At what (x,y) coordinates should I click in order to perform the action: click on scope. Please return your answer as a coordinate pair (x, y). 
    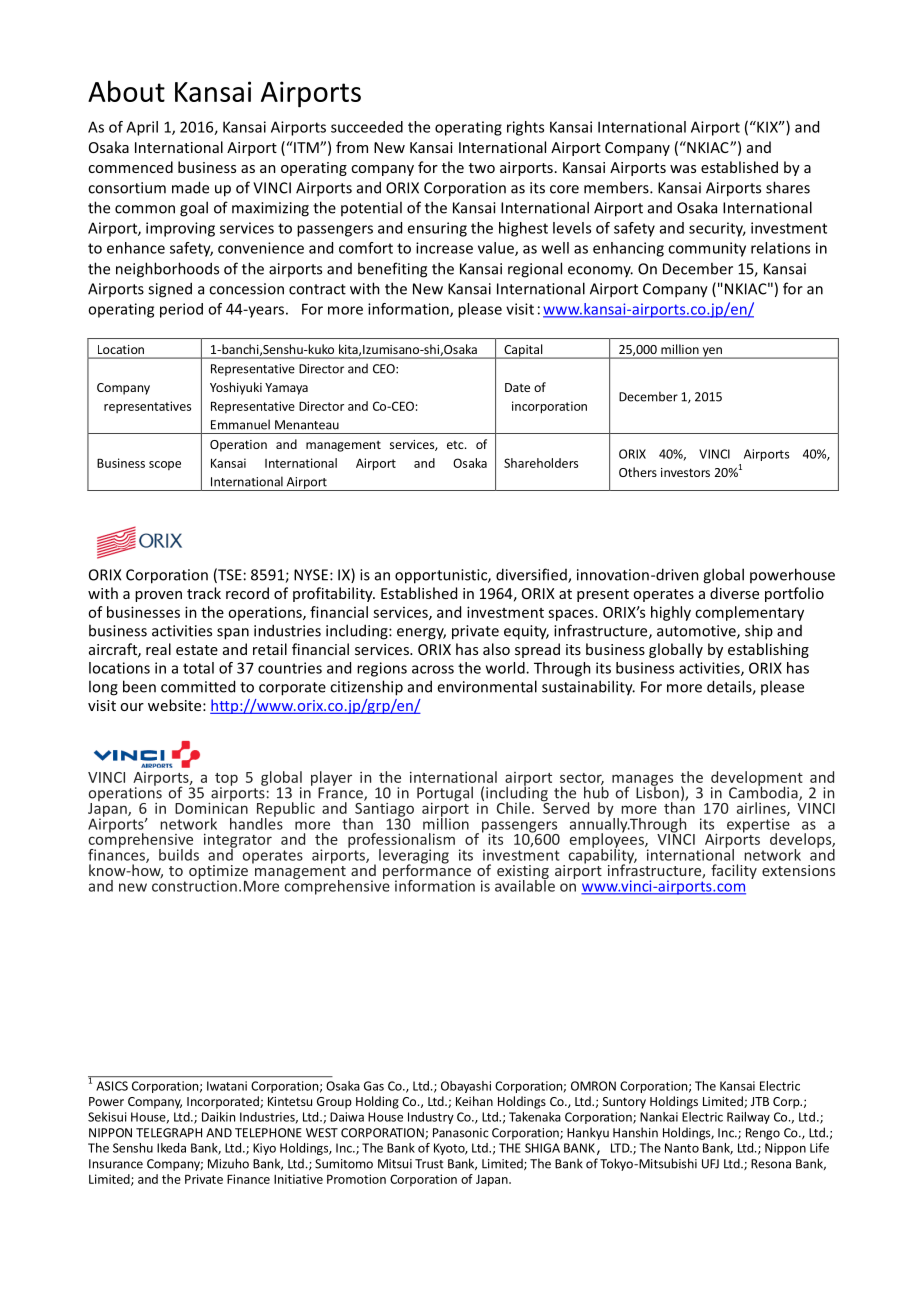
    Looking at the image, I should click on (165, 465).
